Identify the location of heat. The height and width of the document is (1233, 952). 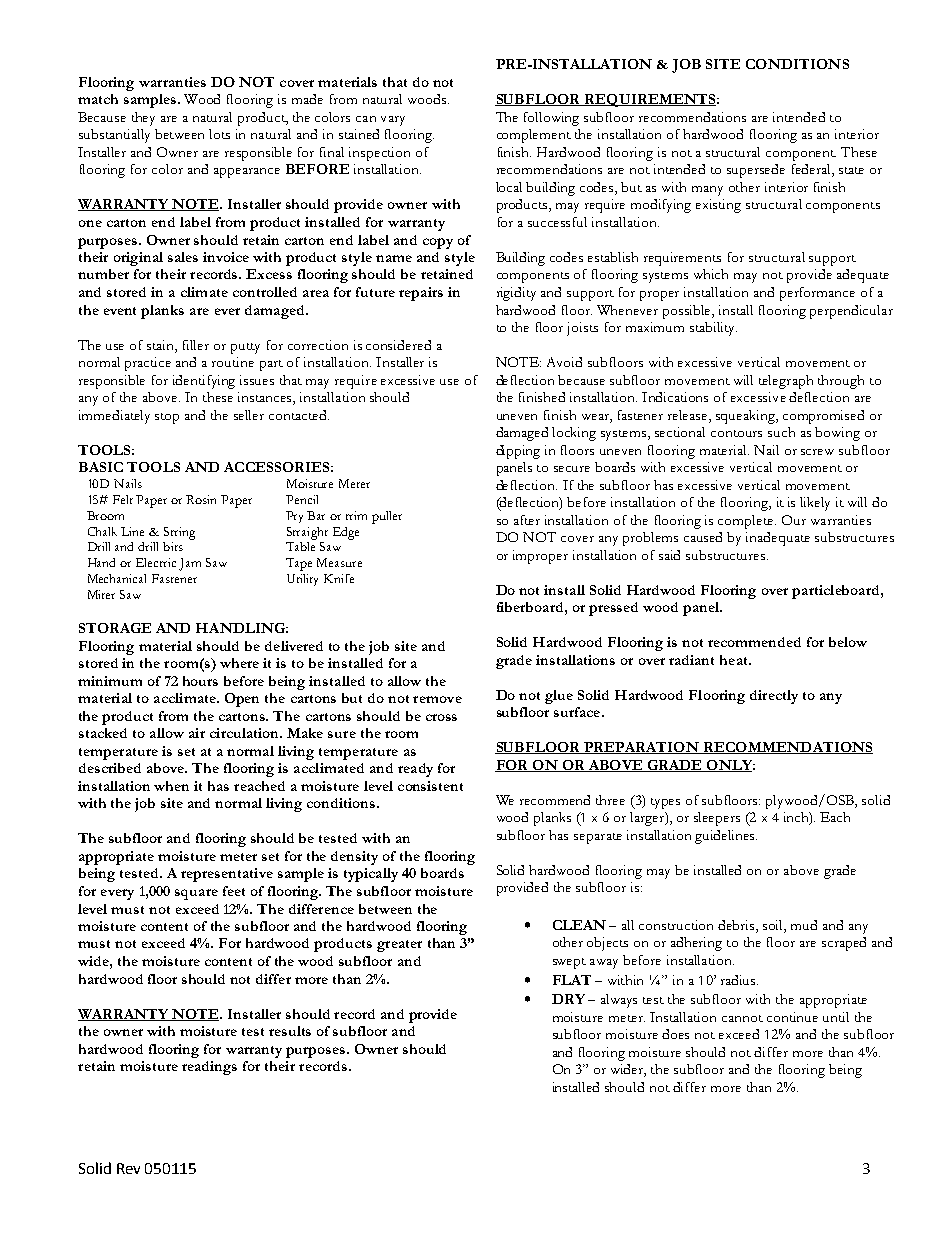
(735, 660).
